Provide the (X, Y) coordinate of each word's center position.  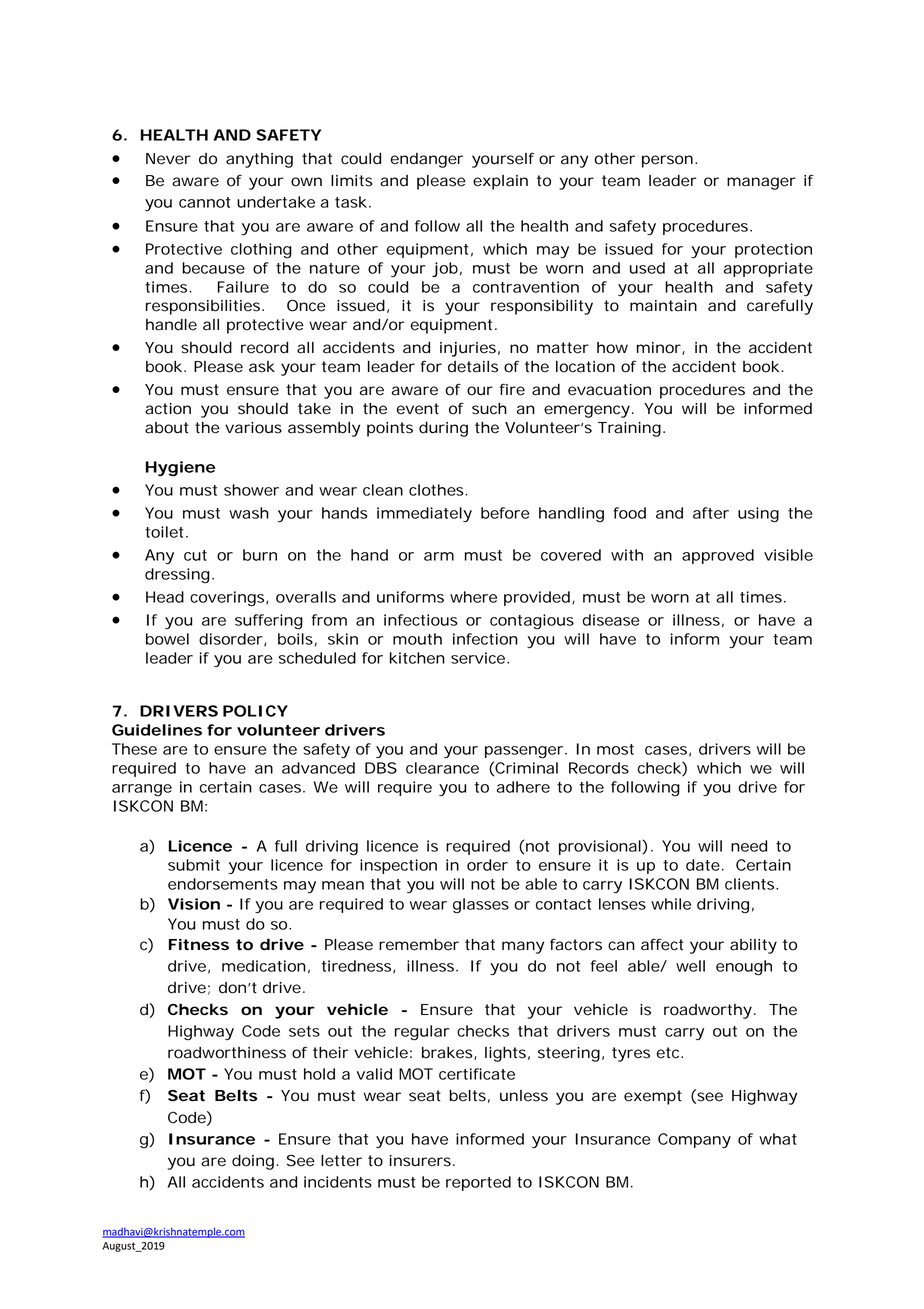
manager (761, 183)
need (749, 846)
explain (500, 182)
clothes (438, 490)
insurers (422, 1161)
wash (249, 513)
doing (253, 1162)
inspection (398, 866)
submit (194, 865)
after (711, 513)
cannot (205, 202)
